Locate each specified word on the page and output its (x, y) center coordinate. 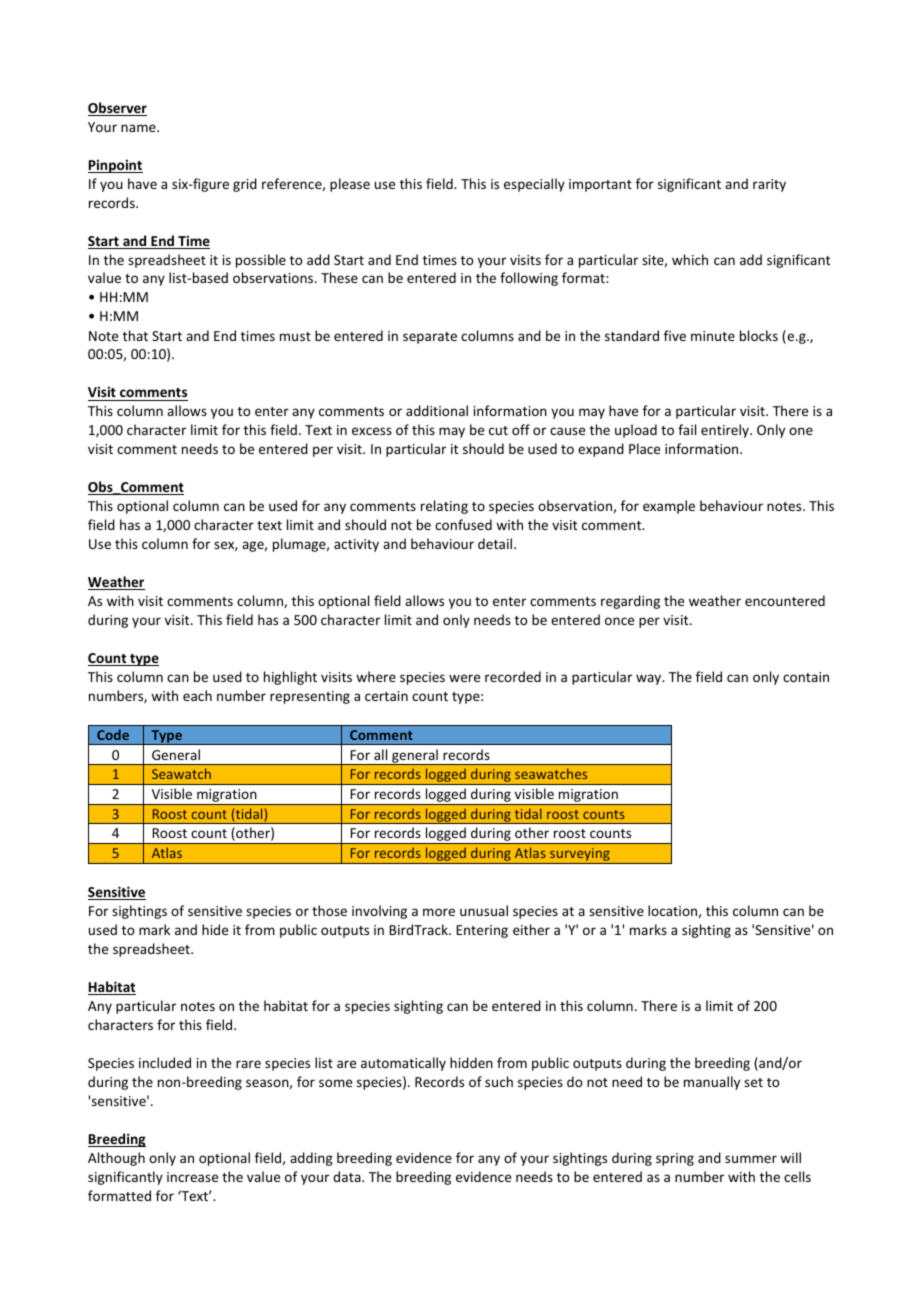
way (650, 679)
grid (245, 185)
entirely (726, 431)
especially (534, 185)
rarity (769, 185)
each (197, 695)
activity (356, 545)
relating (444, 507)
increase (192, 1177)
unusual (484, 910)
